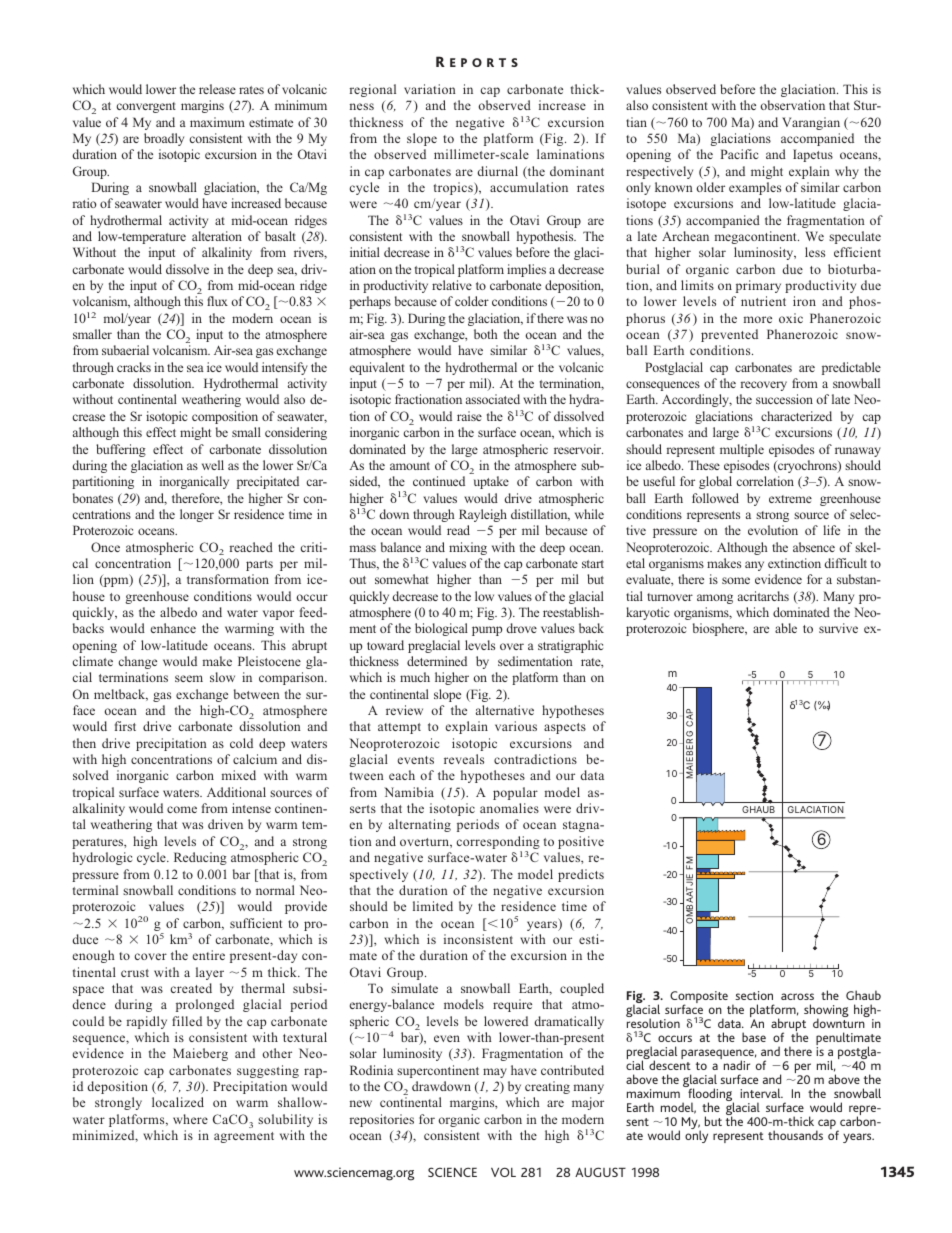 The height and width of the document is (1233, 952). Describe the element at coordinates (739, 154) in the document. I see `Pacific` at that location.
